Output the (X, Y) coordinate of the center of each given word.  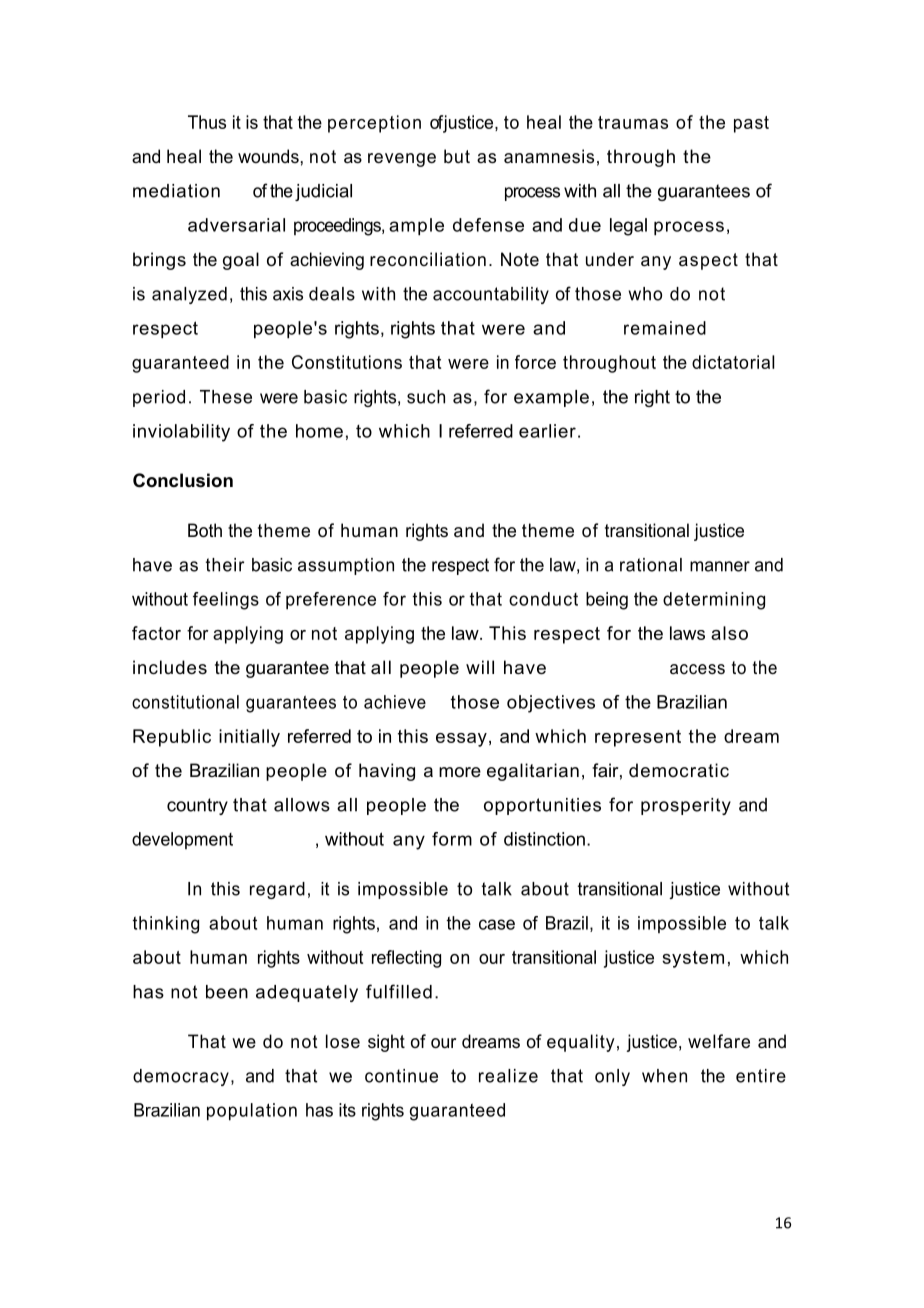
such (426, 397)
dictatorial (733, 362)
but (457, 156)
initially (249, 738)
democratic (679, 770)
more (460, 772)
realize (508, 1076)
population (252, 1112)
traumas (633, 122)
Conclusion (183, 480)
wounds (268, 156)
